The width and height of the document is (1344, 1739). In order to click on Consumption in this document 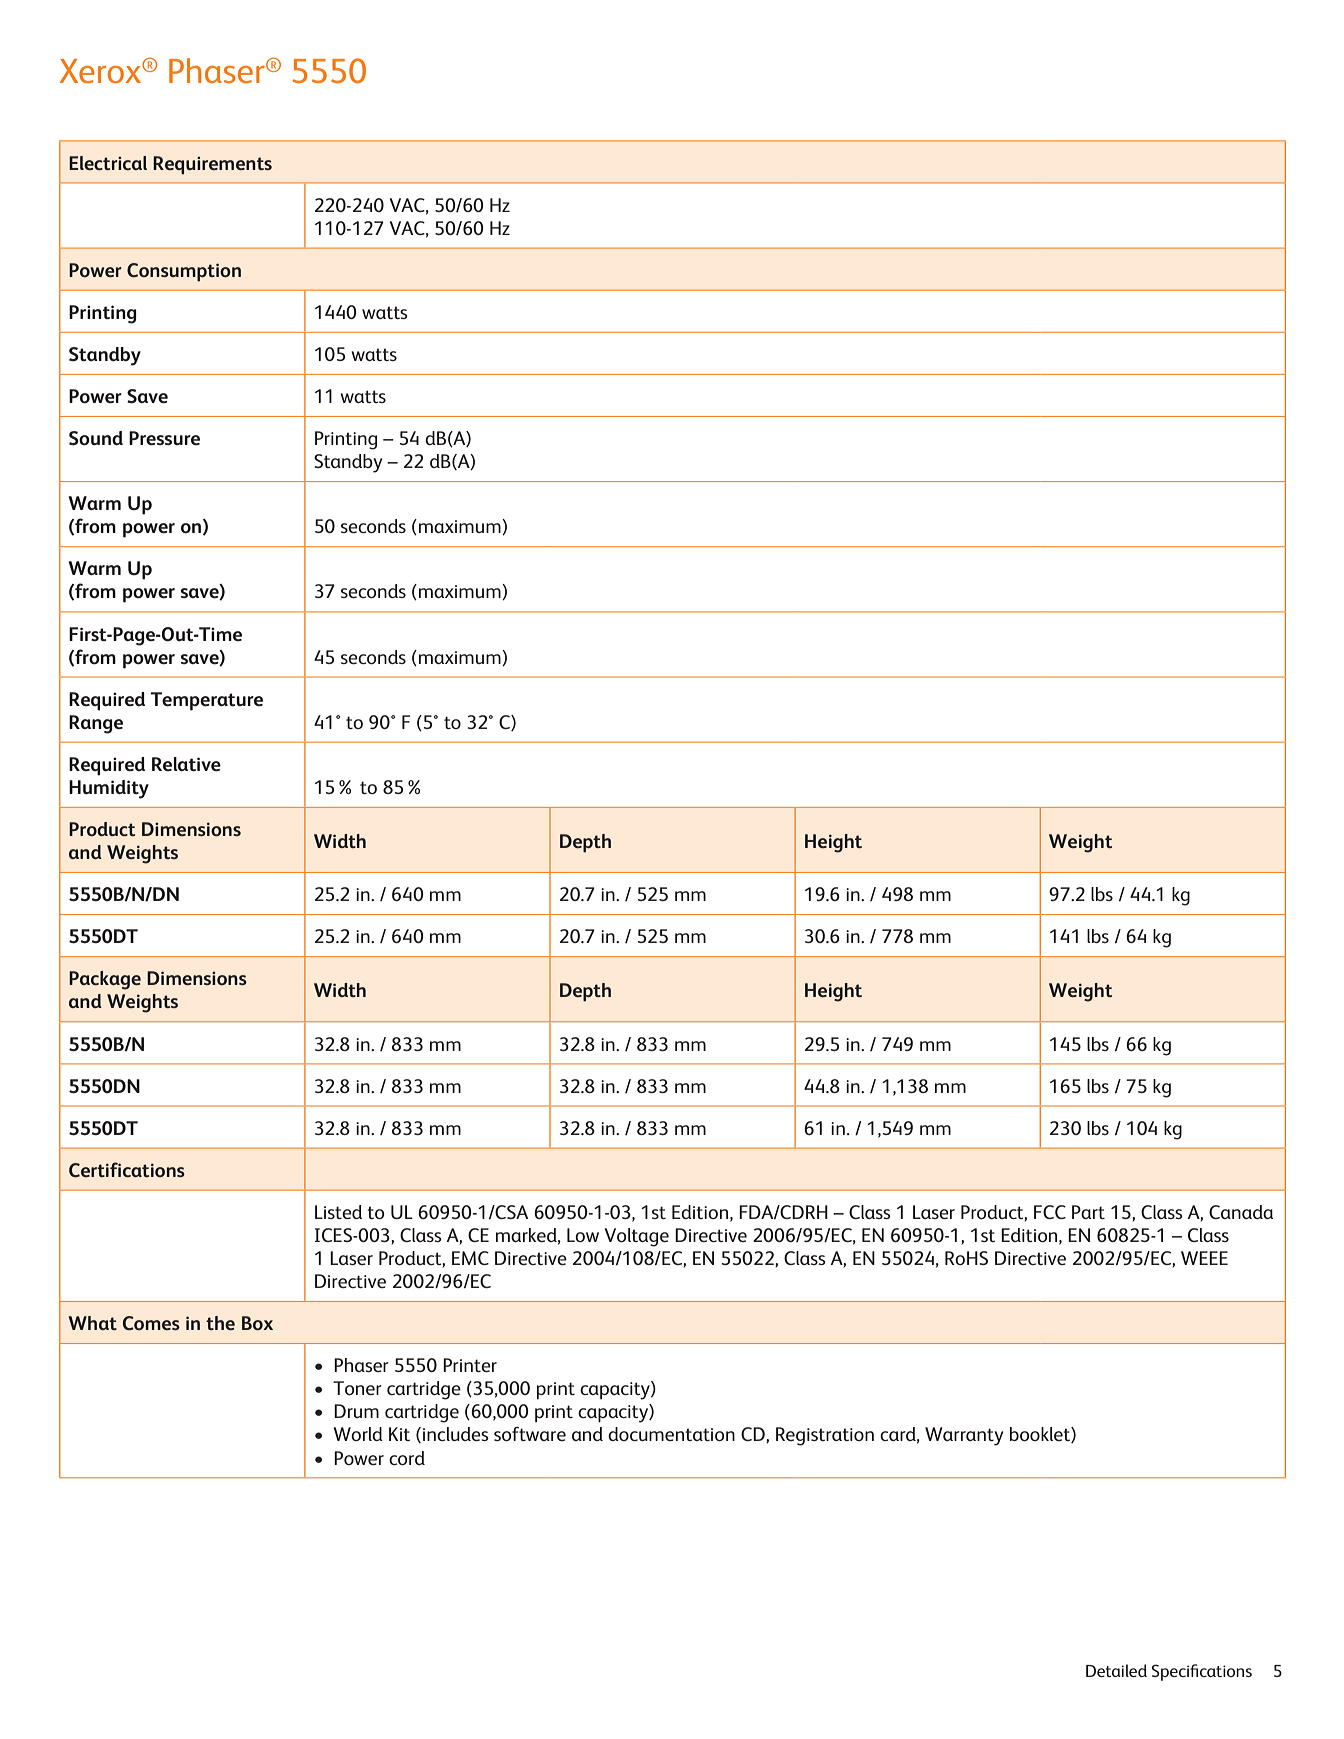, I will do `click(184, 272)`.
